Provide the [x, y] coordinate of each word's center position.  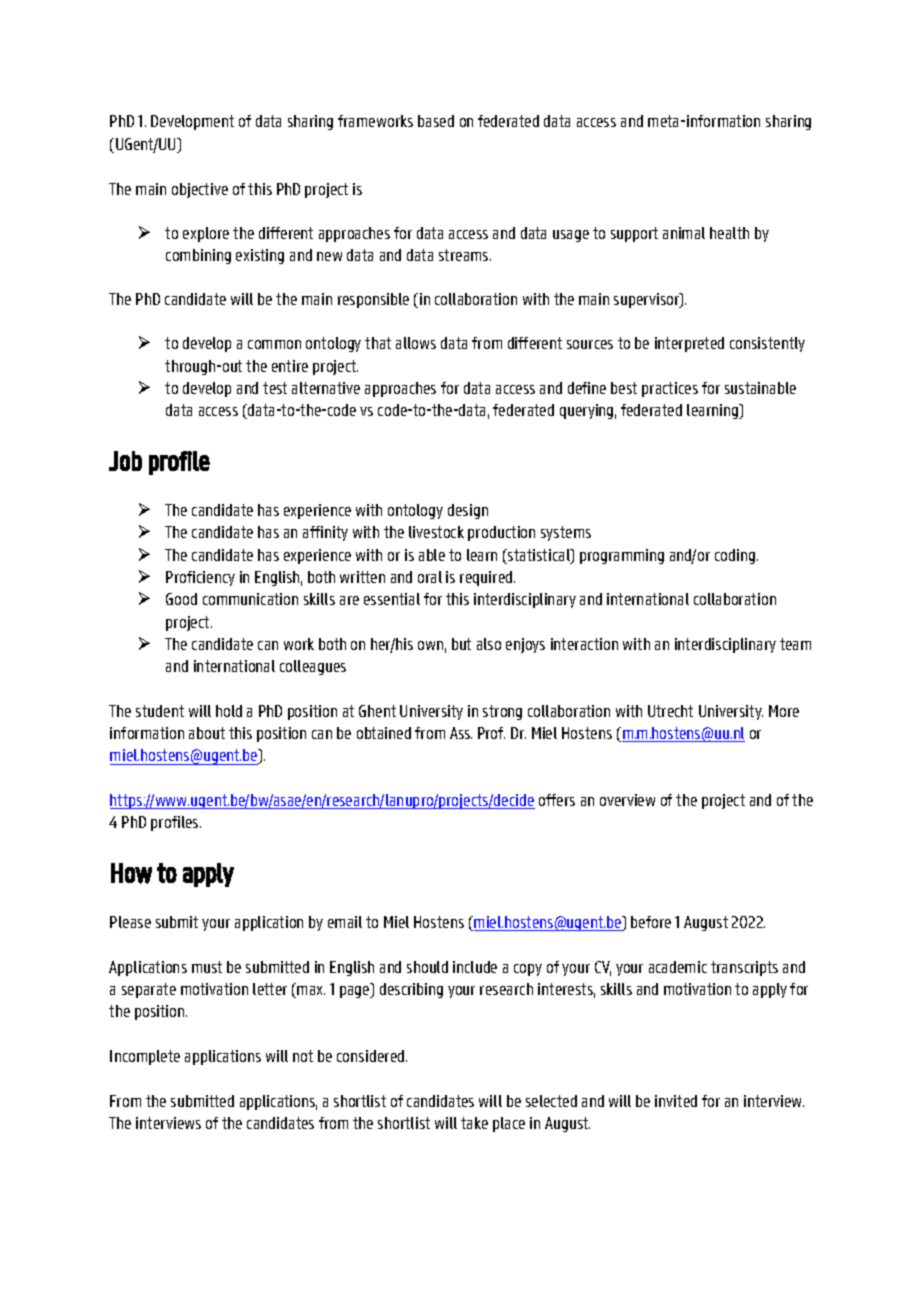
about [207, 733]
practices [670, 389]
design [468, 511]
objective [200, 190]
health [729, 233]
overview [627, 800]
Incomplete [145, 1057]
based [436, 121]
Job [125, 461]
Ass [461, 733]
